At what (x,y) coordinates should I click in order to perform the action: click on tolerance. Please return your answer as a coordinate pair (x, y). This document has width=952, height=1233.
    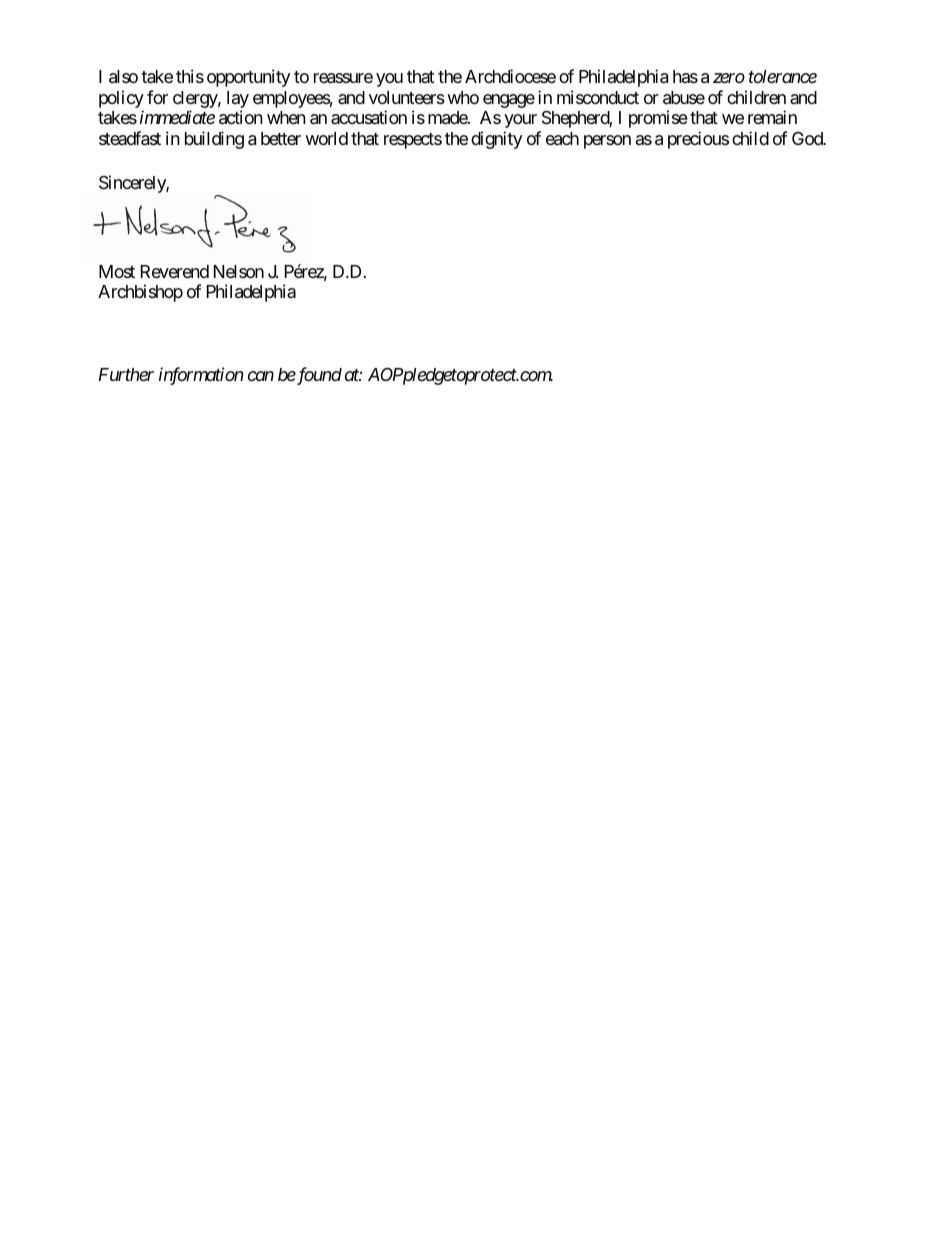
    Looking at the image, I should click on (783, 76).
